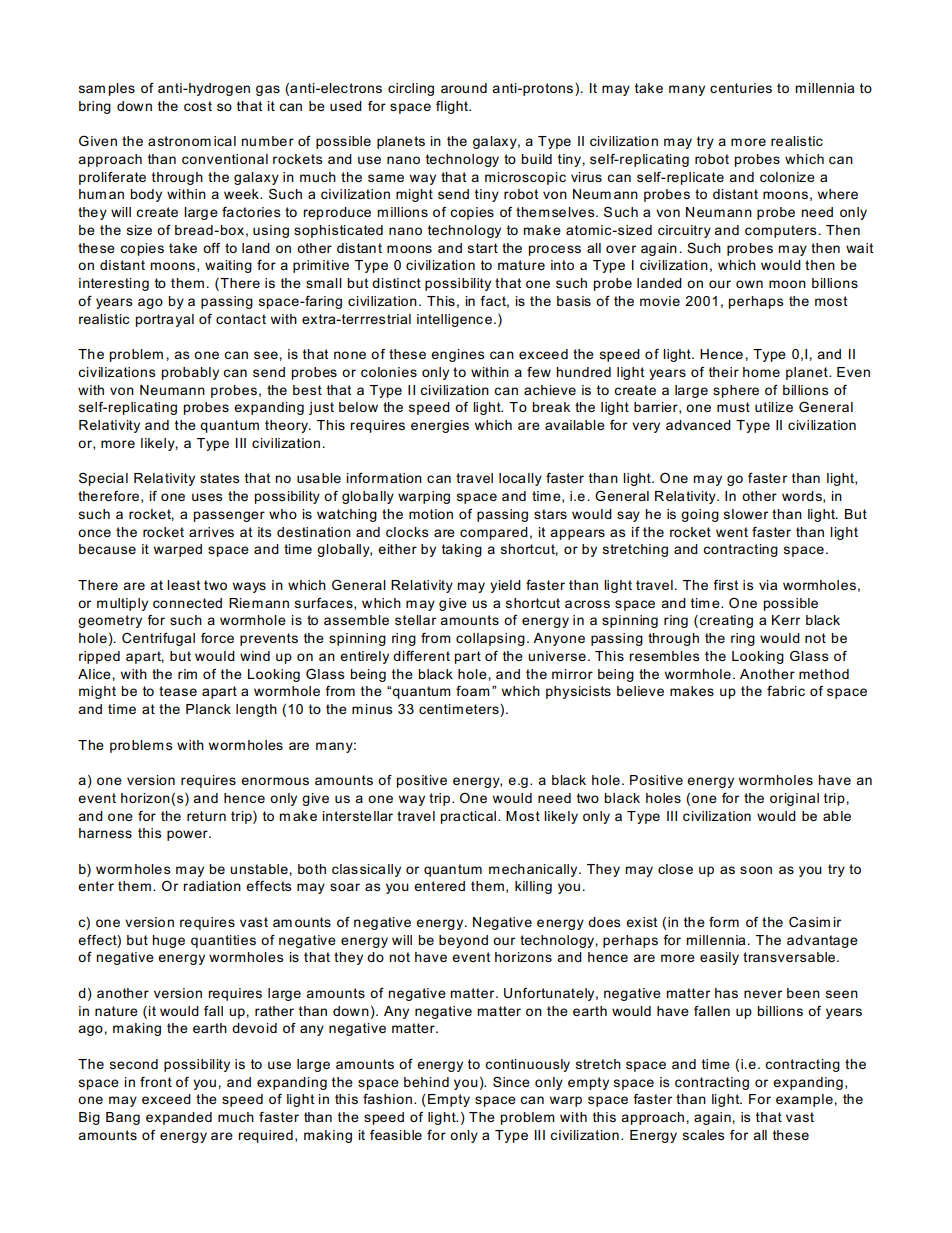  Describe the element at coordinates (396, 283) in the screenshot. I see `distinct` at that location.
